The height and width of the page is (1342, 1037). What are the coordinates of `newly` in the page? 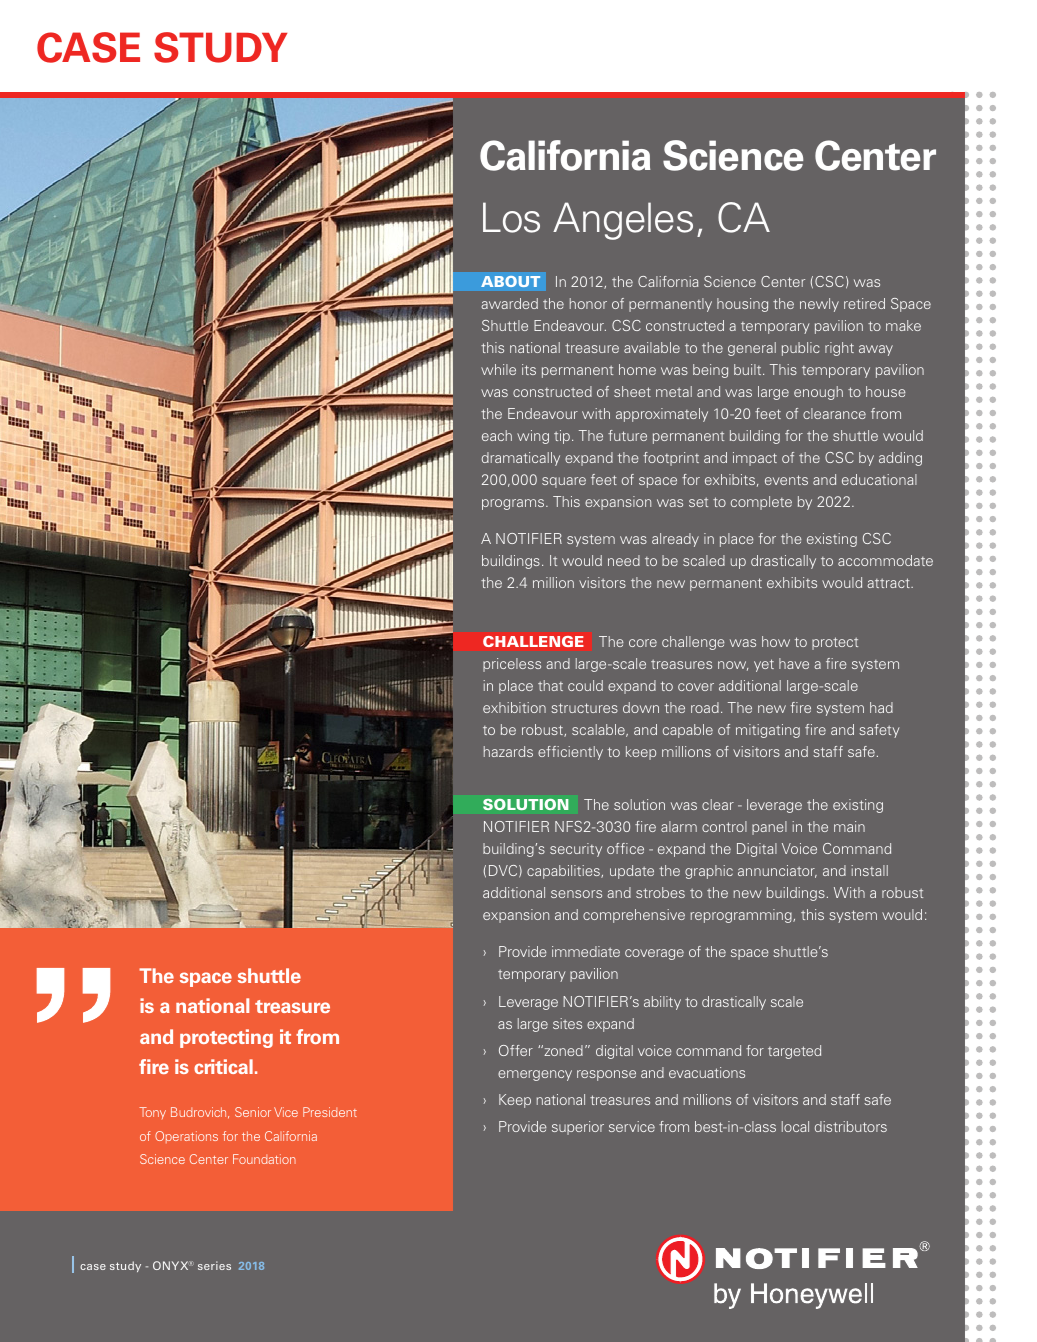 It's located at (819, 305).
